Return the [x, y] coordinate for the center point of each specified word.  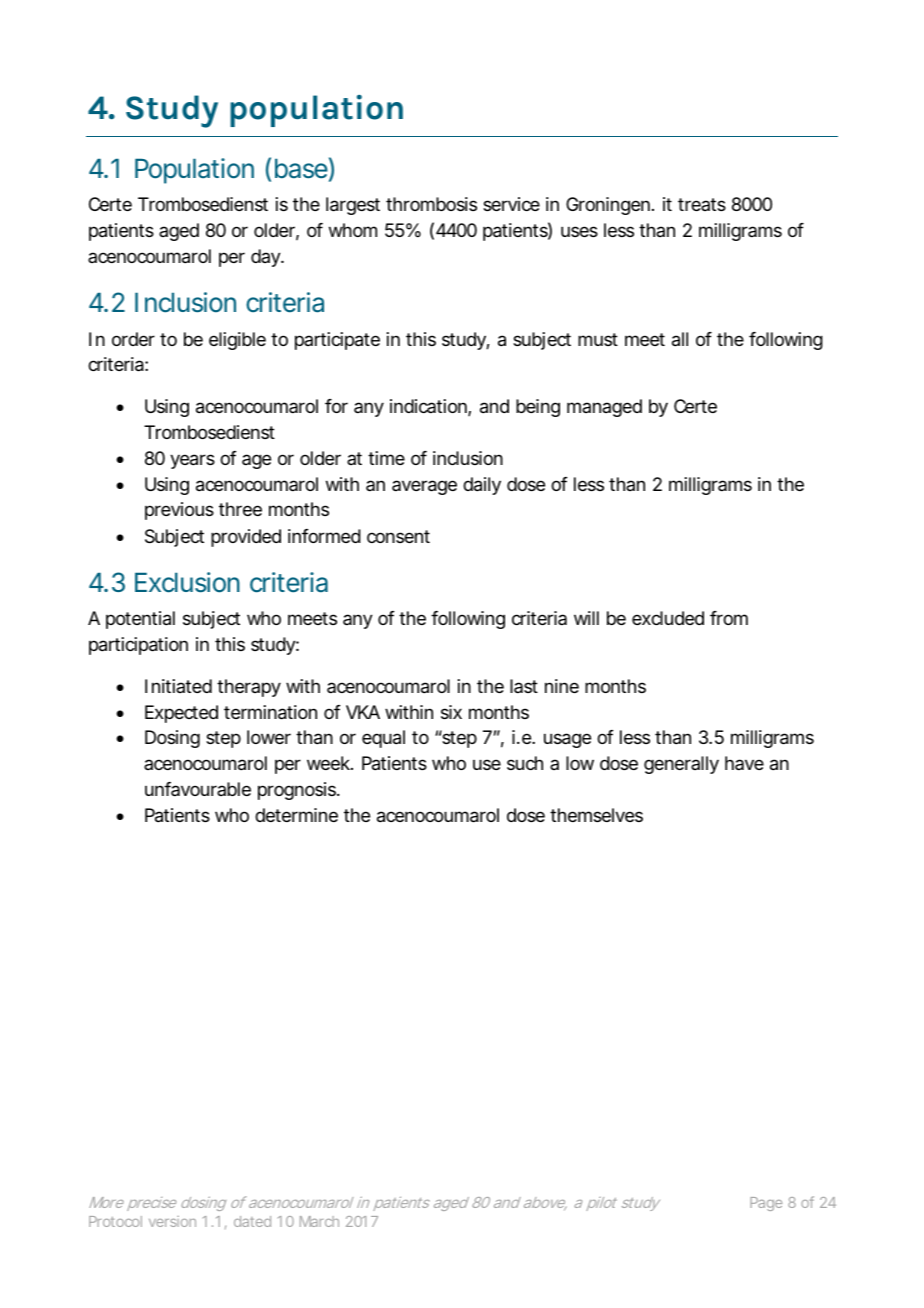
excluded [668, 618]
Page [766, 1204]
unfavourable [198, 789]
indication [429, 407]
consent [398, 536]
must [598, 339]
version [172, 1221]
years [192, 461]
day [267, 258]
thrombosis [431, 204]
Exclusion [187, 582]
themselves [596, 815]
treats [702, 204]
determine [296, 815]
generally [681, 765]
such [525, 763]
